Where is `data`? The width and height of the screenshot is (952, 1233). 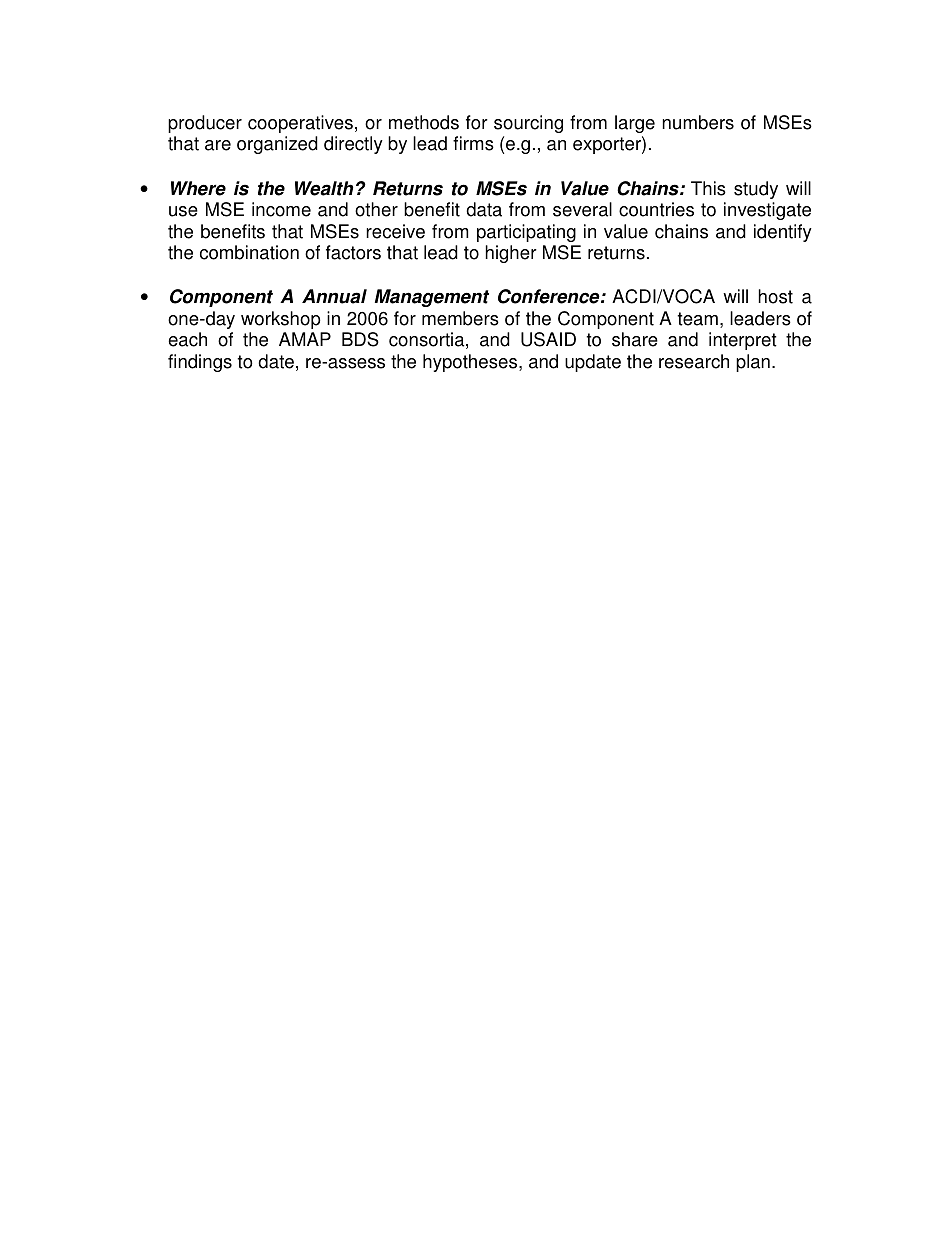
data is located at coordinates (484, 209).
